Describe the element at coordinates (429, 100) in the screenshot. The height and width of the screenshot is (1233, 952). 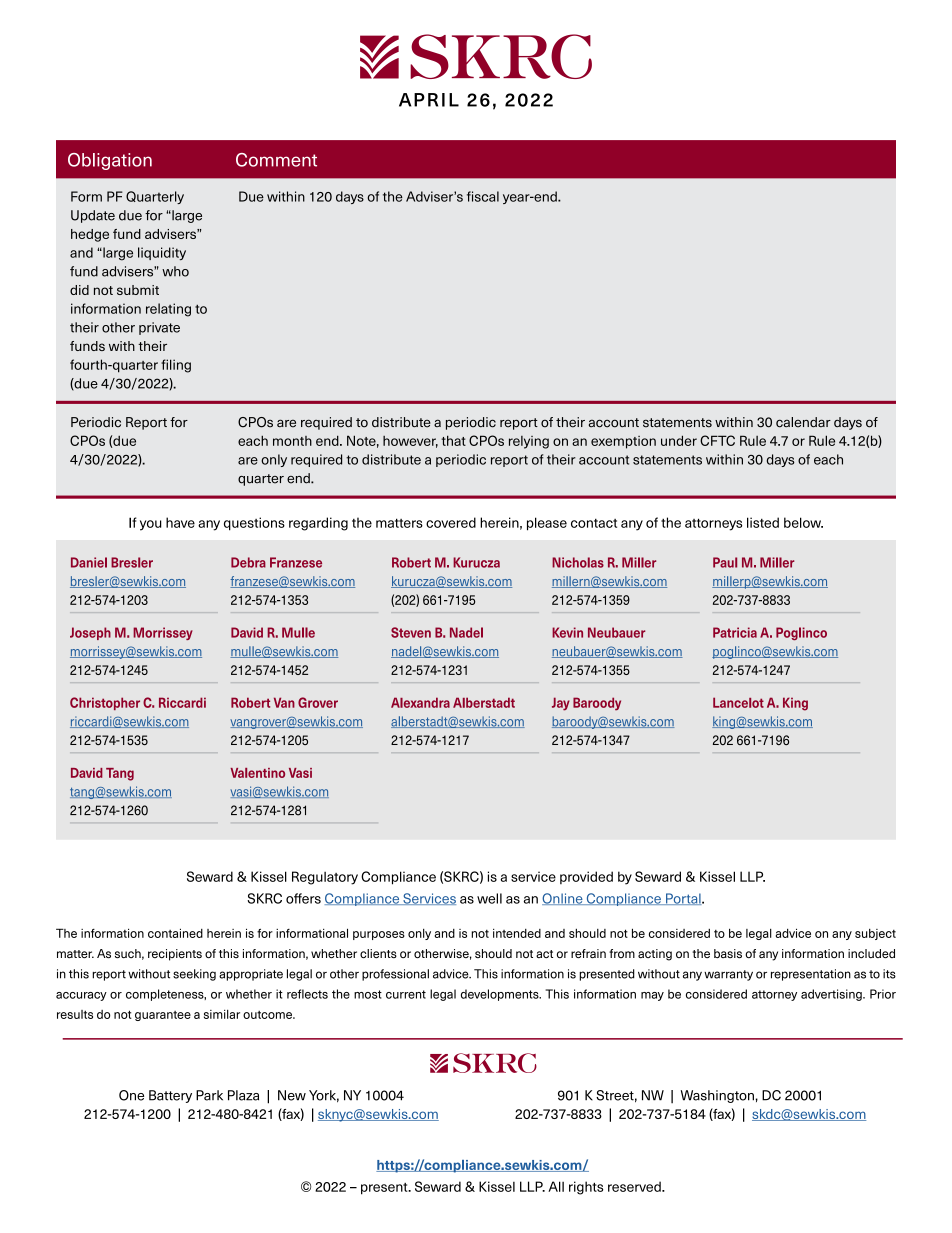
I see `APRIL` at that location.
